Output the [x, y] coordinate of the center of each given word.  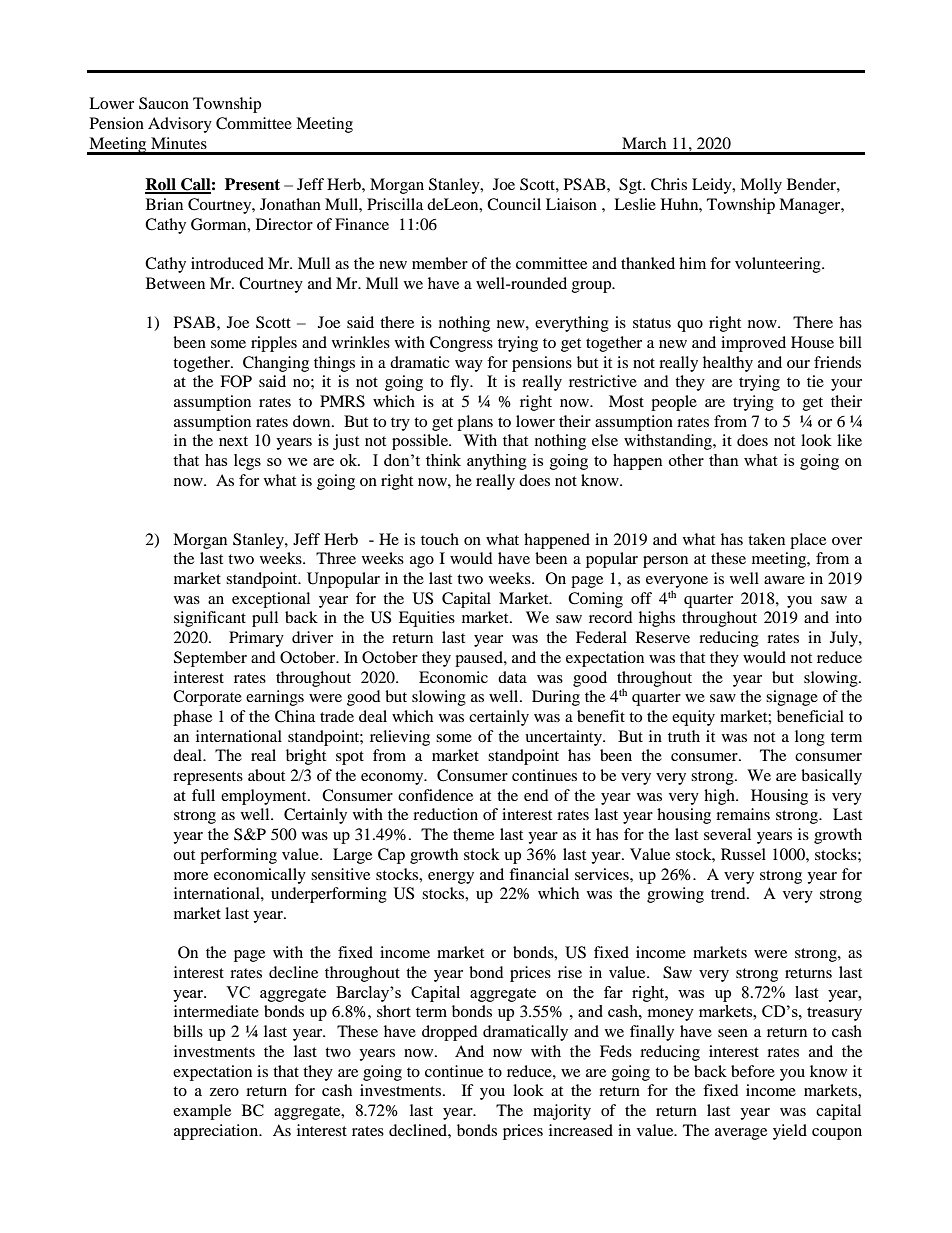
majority [562, 1112]
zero [224, 1092]
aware [784, 580]
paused [480, 659]
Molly [761, 186]
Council [514, 204]
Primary [256, 639]
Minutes [179, 143]
